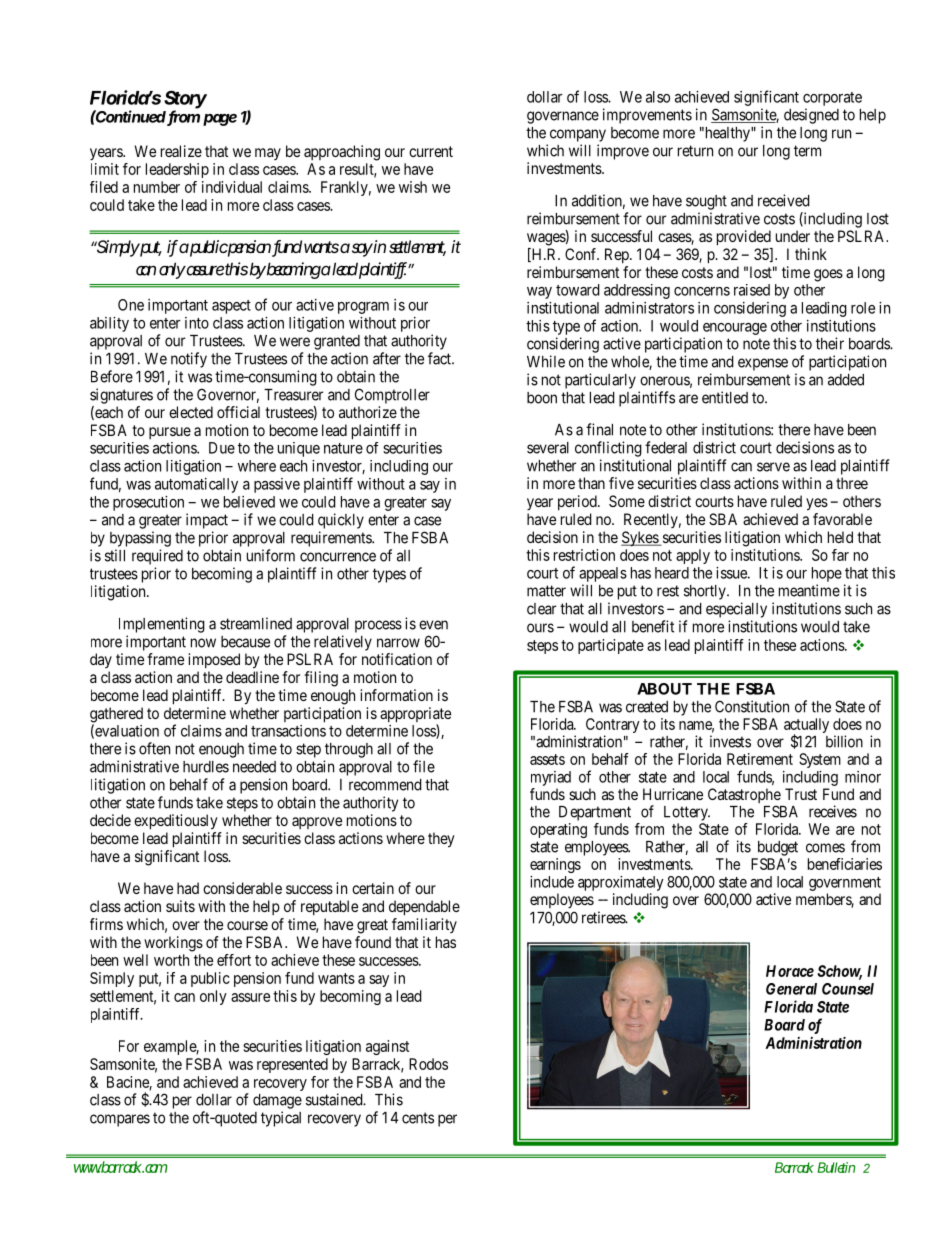  I want to click on even, so click(433, 625).
